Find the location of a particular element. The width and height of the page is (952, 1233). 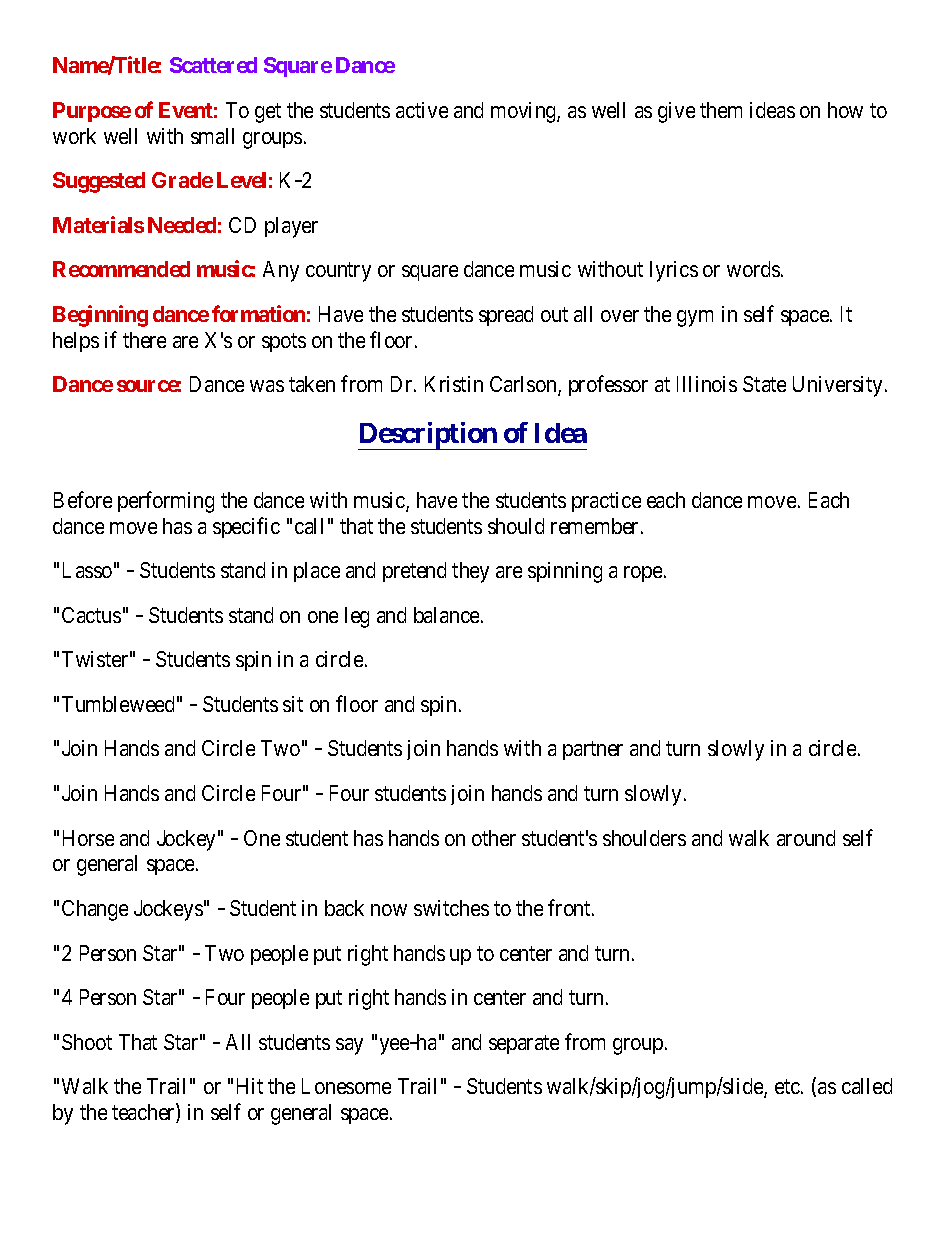

Shoot is located at coordinates (87, 1042).
